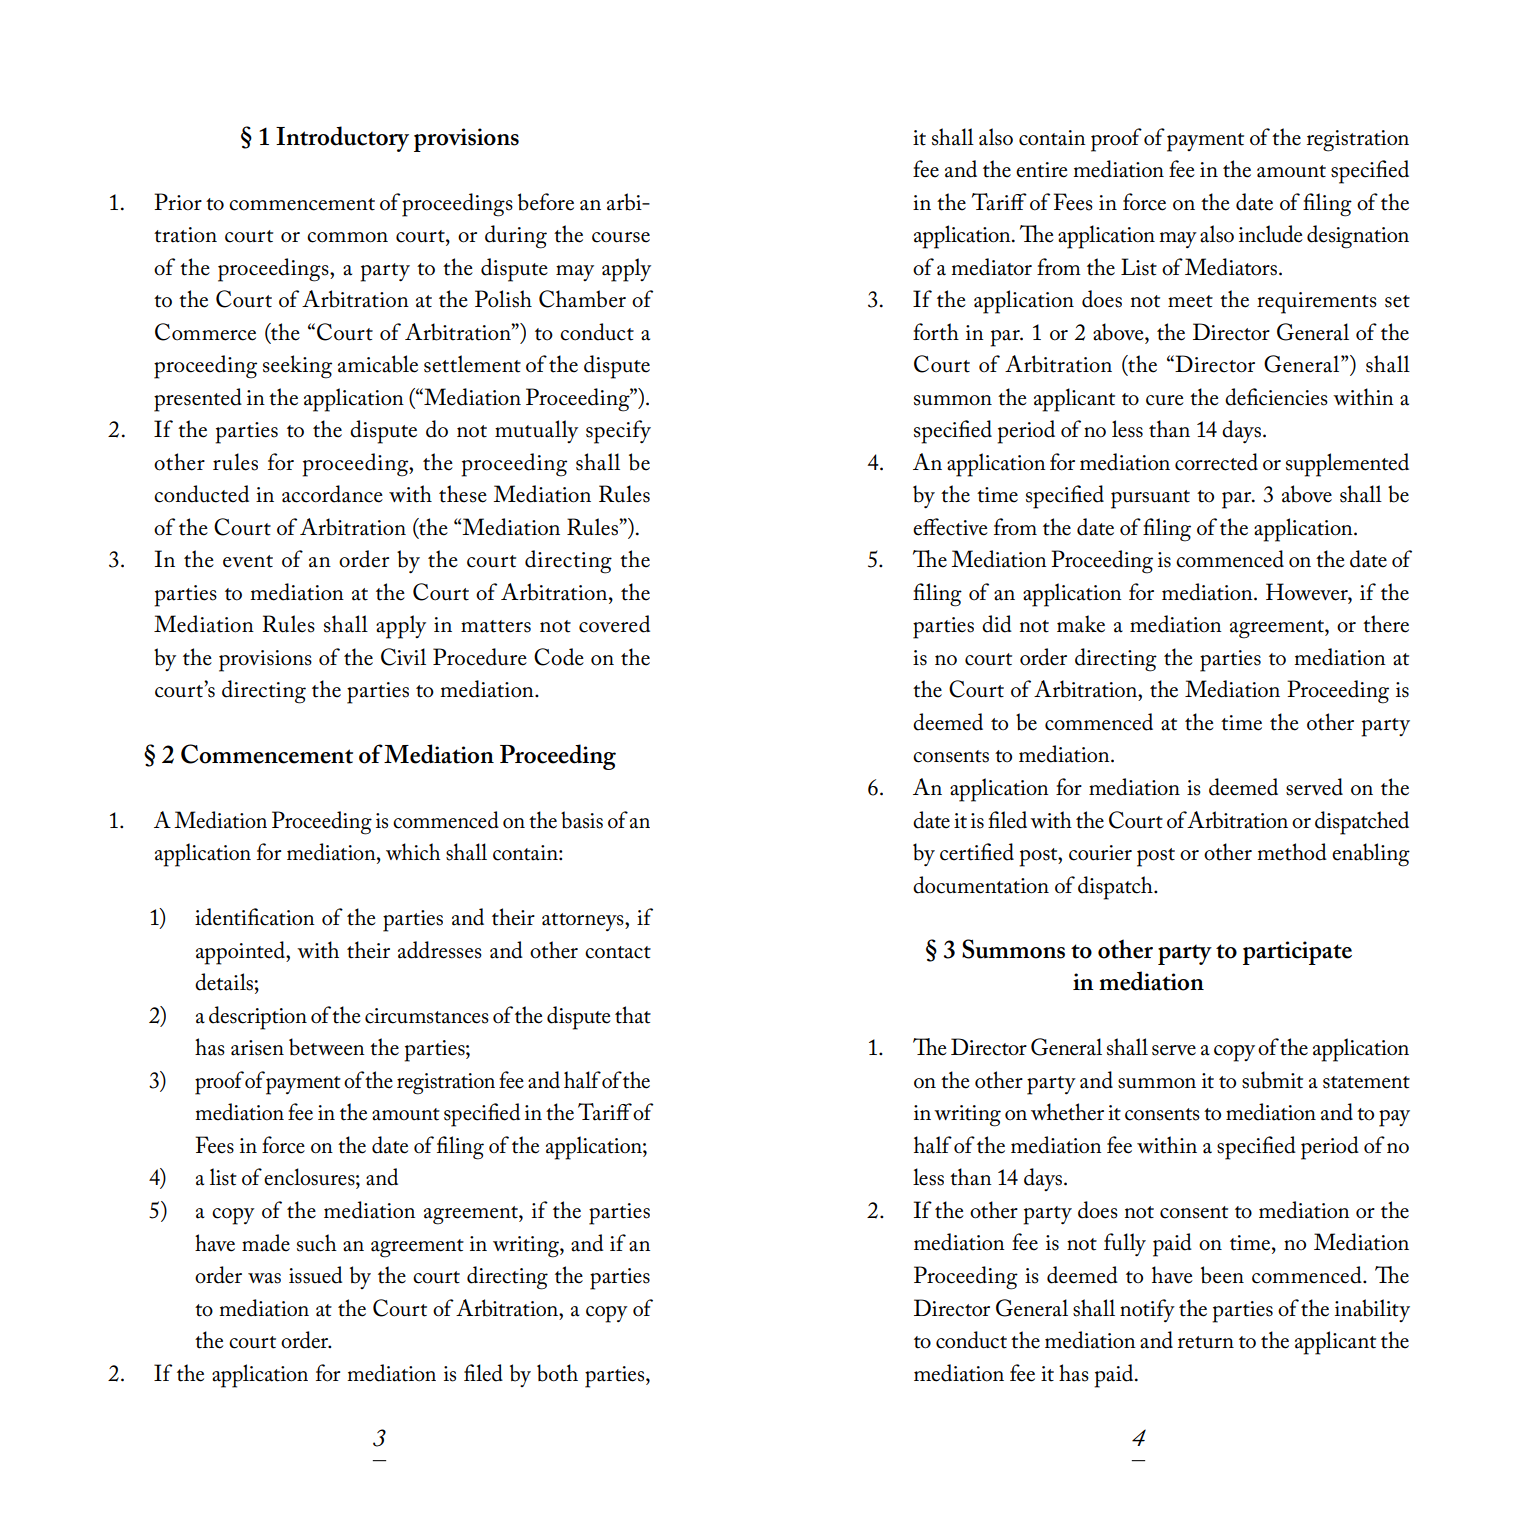  Describe the element at coordinates (582, 820) in the screenshot. I see `basis` at that location.
